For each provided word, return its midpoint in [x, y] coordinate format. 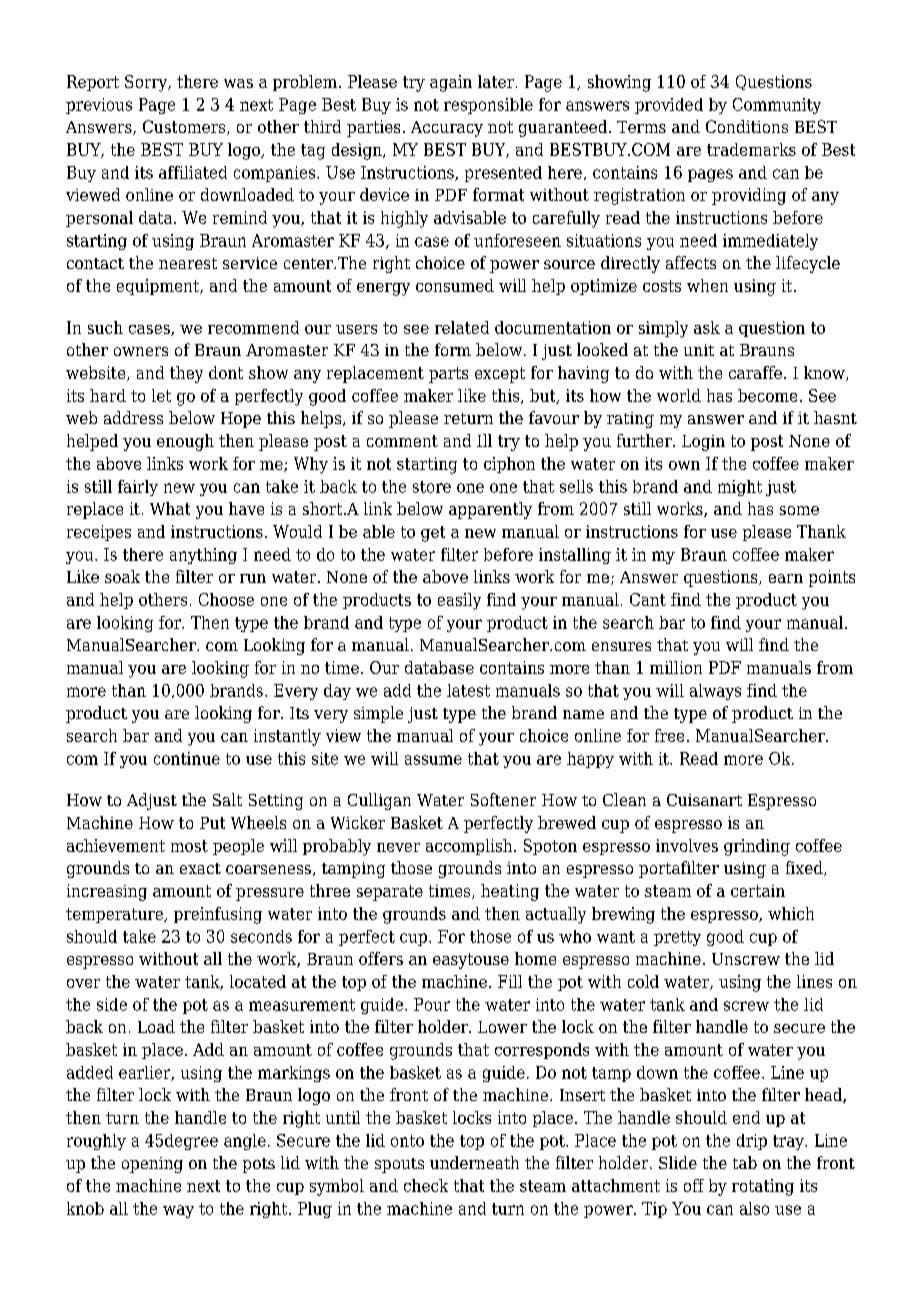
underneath [474, 1162]
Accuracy [447, 129]
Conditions [747, 126]
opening [152, 1165]
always [715, 692]
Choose [226, 599]
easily [459, 601]
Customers [185, 127]
